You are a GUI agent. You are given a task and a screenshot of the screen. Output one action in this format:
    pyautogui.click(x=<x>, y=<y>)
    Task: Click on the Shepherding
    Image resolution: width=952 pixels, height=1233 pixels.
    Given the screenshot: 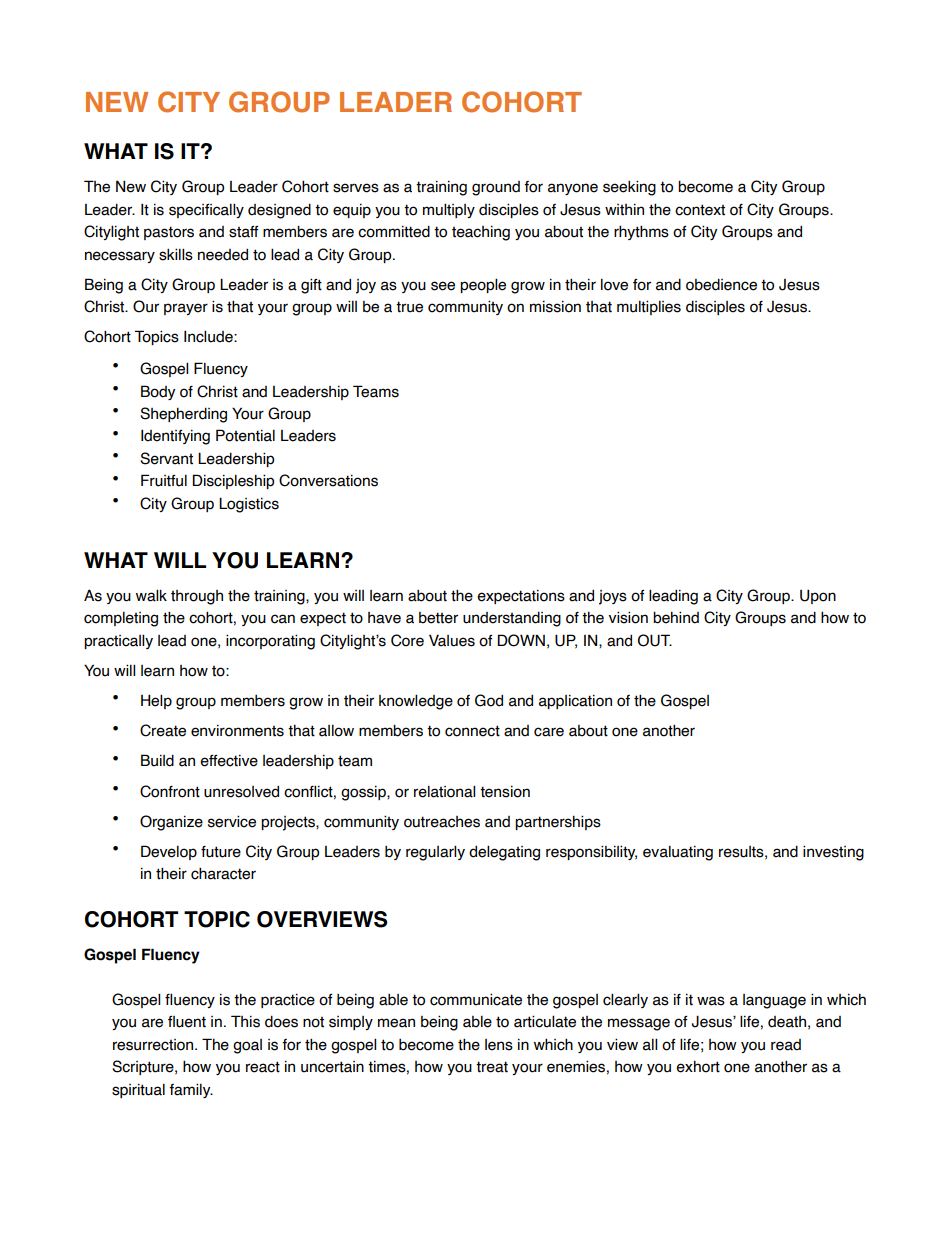 What is the action you would take?
    pyautogui.click(x=183, y=415)
